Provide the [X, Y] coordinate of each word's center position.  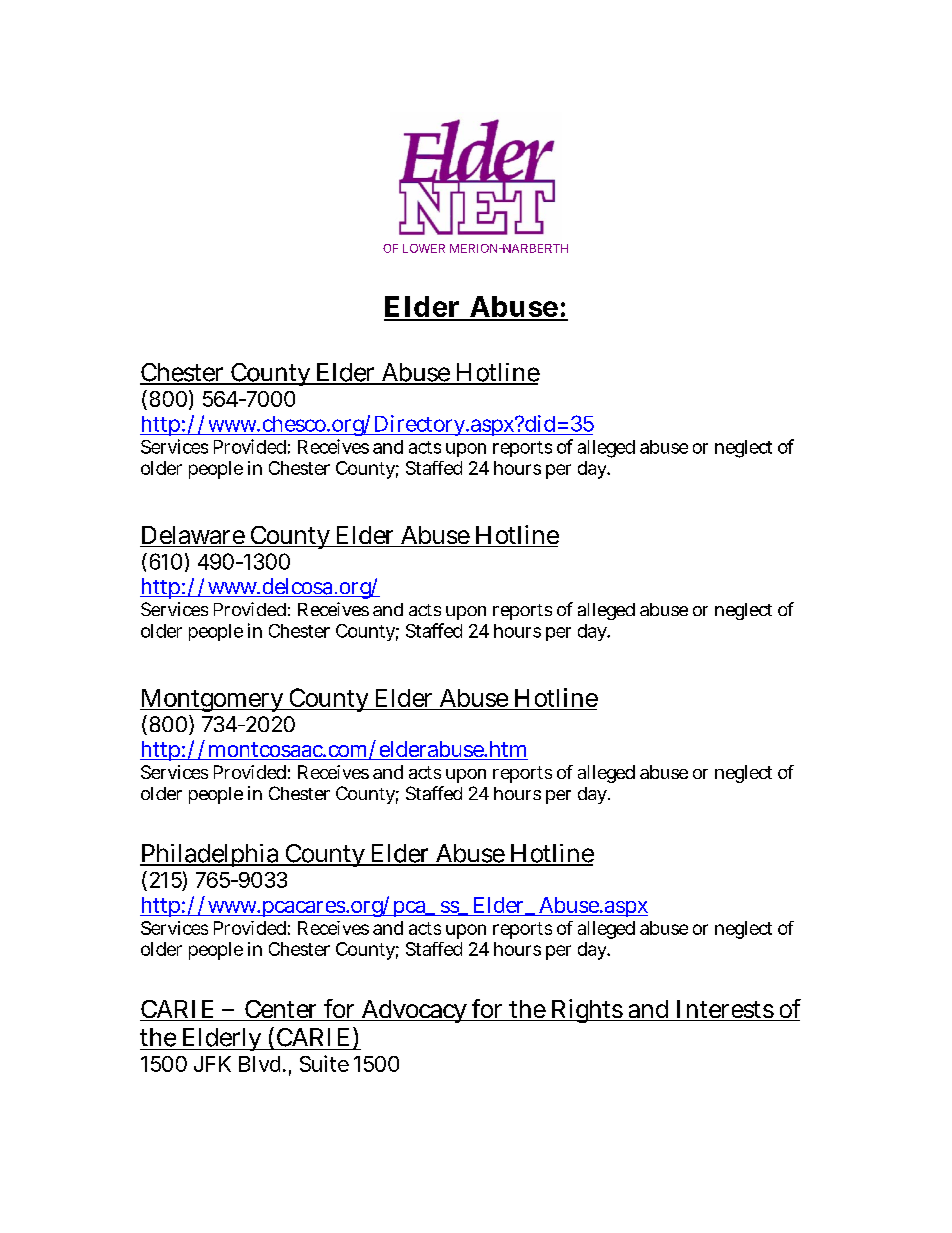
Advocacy [414, 1011]
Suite [324, 1063]
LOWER [424, 248]
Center [282, 1010]
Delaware [193, 536]
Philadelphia [211, 855]
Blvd [261, 1064]
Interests [724, 1010]
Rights [587, 1011]
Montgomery [213, 700]
